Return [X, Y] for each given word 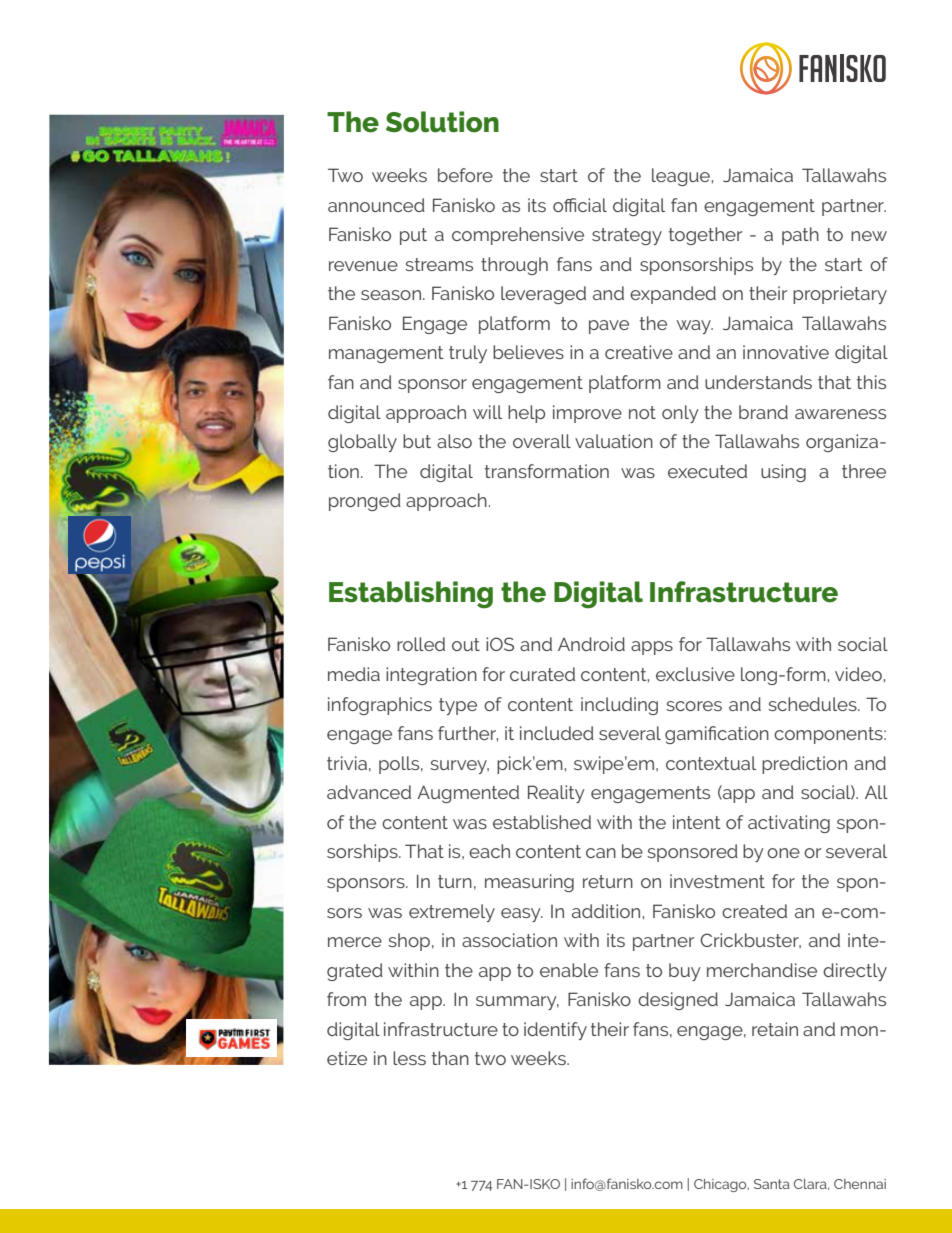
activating [789, 824]
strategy [627, 236]
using [783, 473]
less [409, 1058]
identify [555, 1031]
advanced [369, 792]
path [800, 236]
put [413, 236]
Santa [772, 1184]
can [601, 853]
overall [542, 441]
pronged [365, 502]
